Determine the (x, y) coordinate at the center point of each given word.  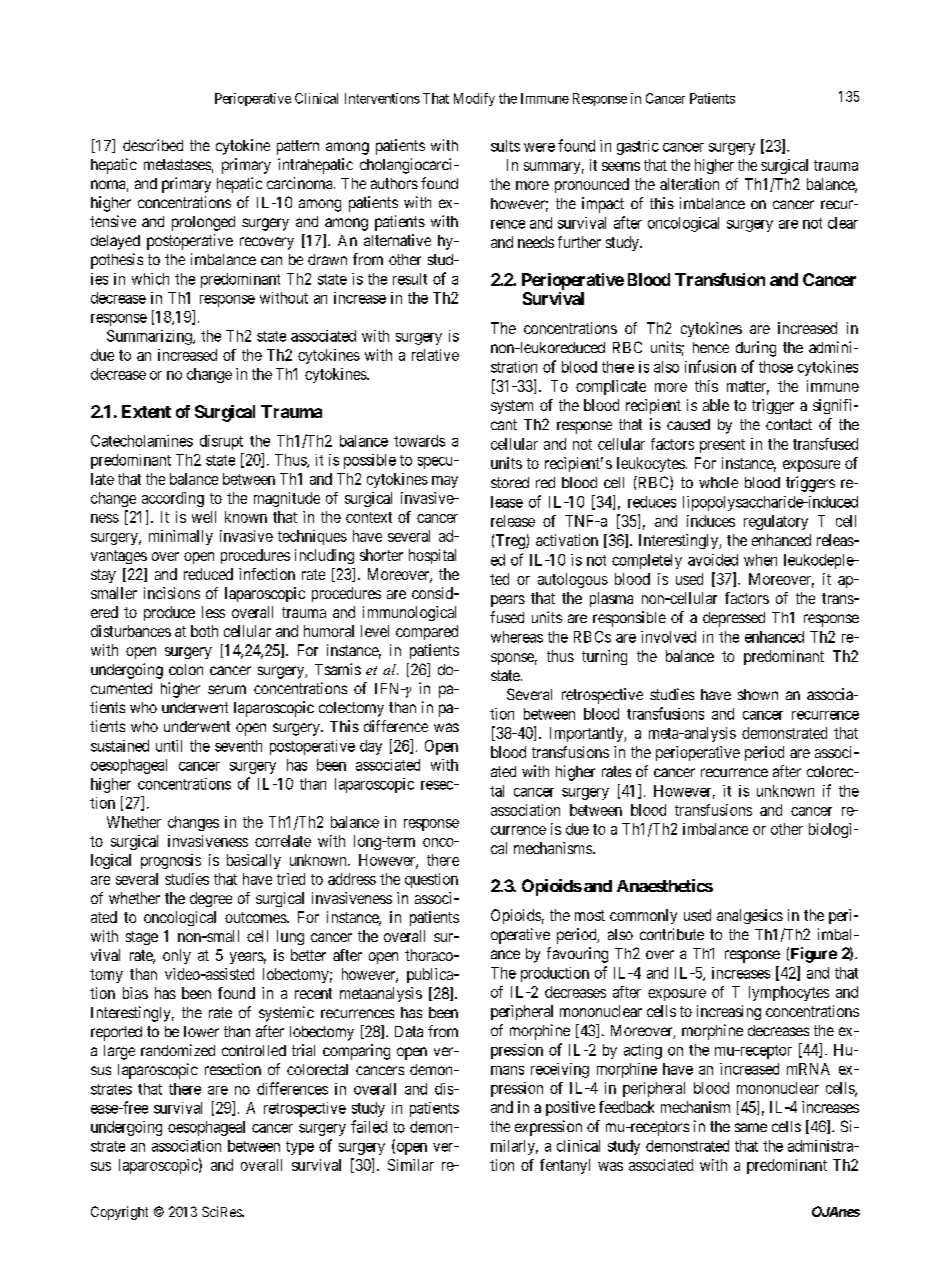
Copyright (119, 1213)
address (352, 879)
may (445, 482)
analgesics (750, 916)
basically (254, 861)
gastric (638, 147)
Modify (474, 99)
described (153, 145)
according (173, 499)
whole (718, 482)
